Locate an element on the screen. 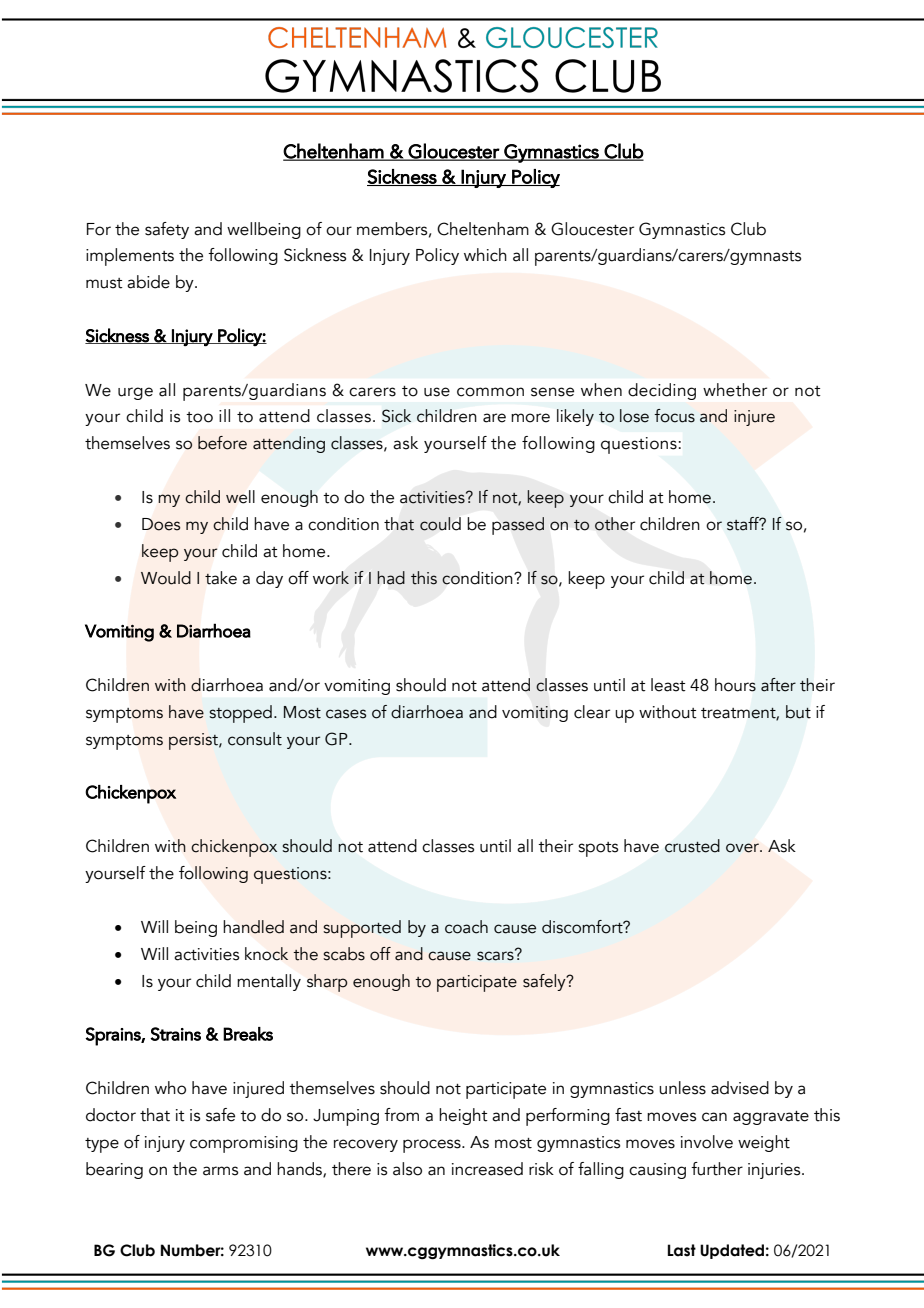  cases is located at coordinates (346, 714).
